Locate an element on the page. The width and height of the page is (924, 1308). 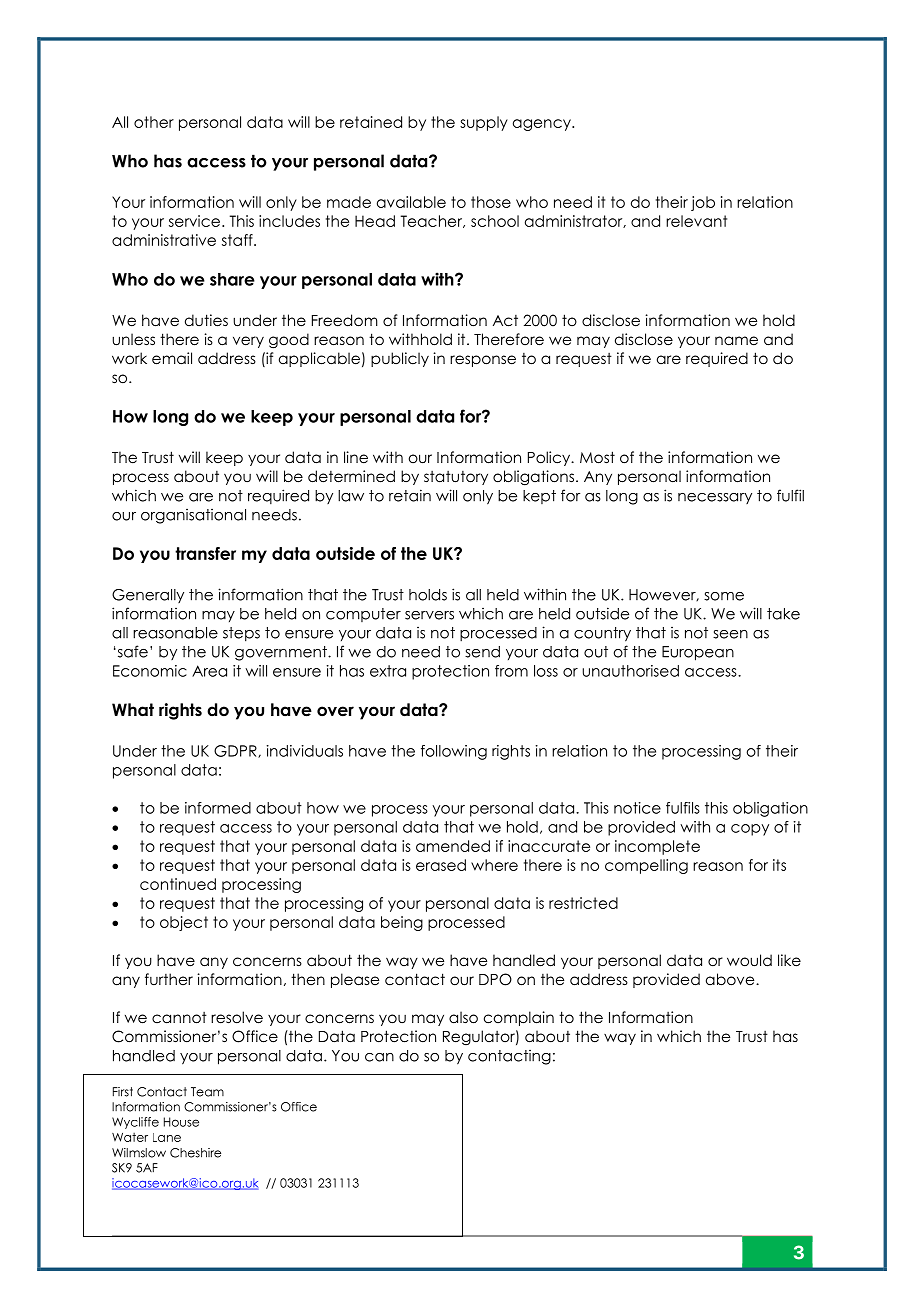
organisational is located at coordinates (193, 516).
